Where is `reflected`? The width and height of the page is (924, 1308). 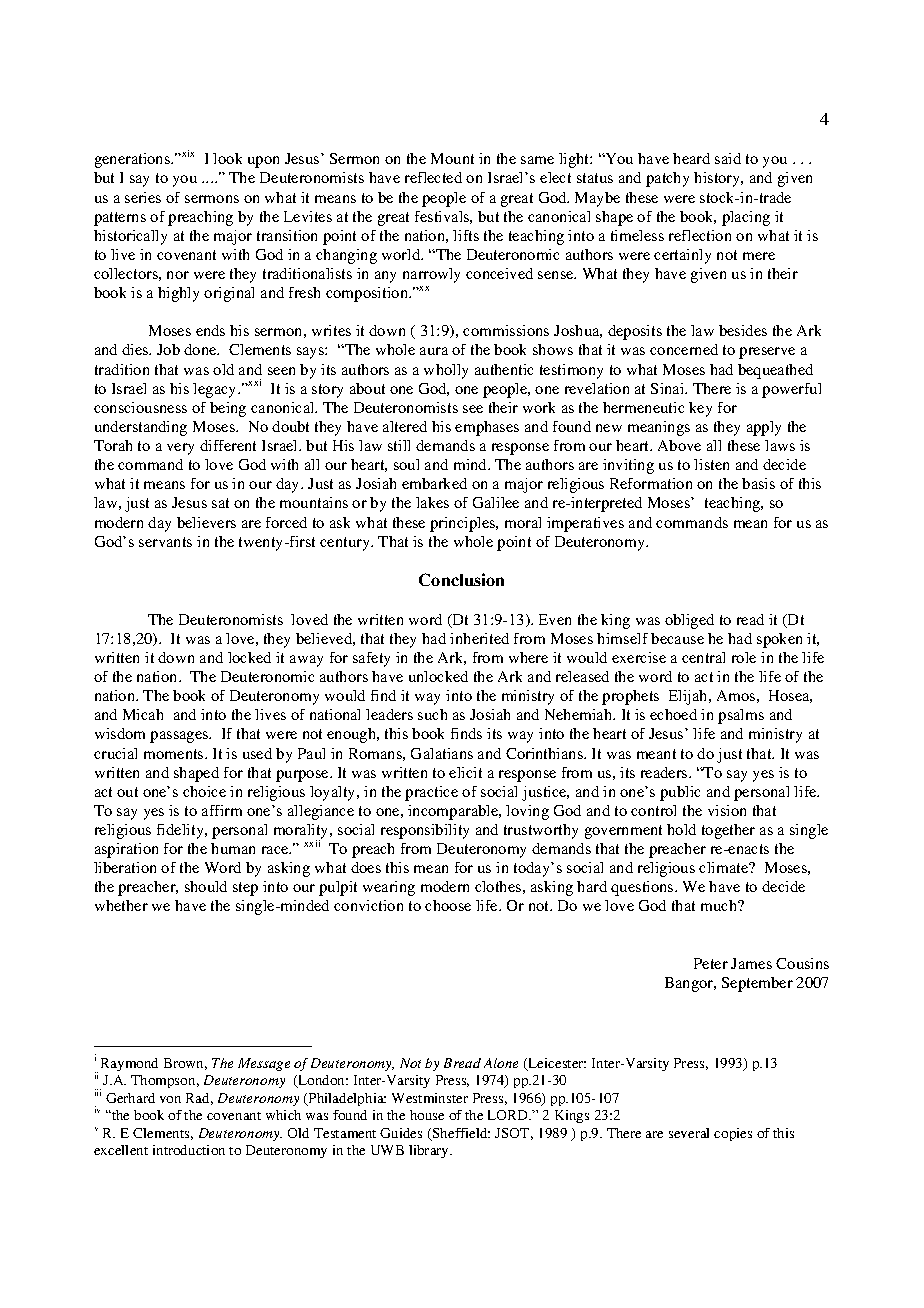
reflected is located at coordinates (433, 177).
